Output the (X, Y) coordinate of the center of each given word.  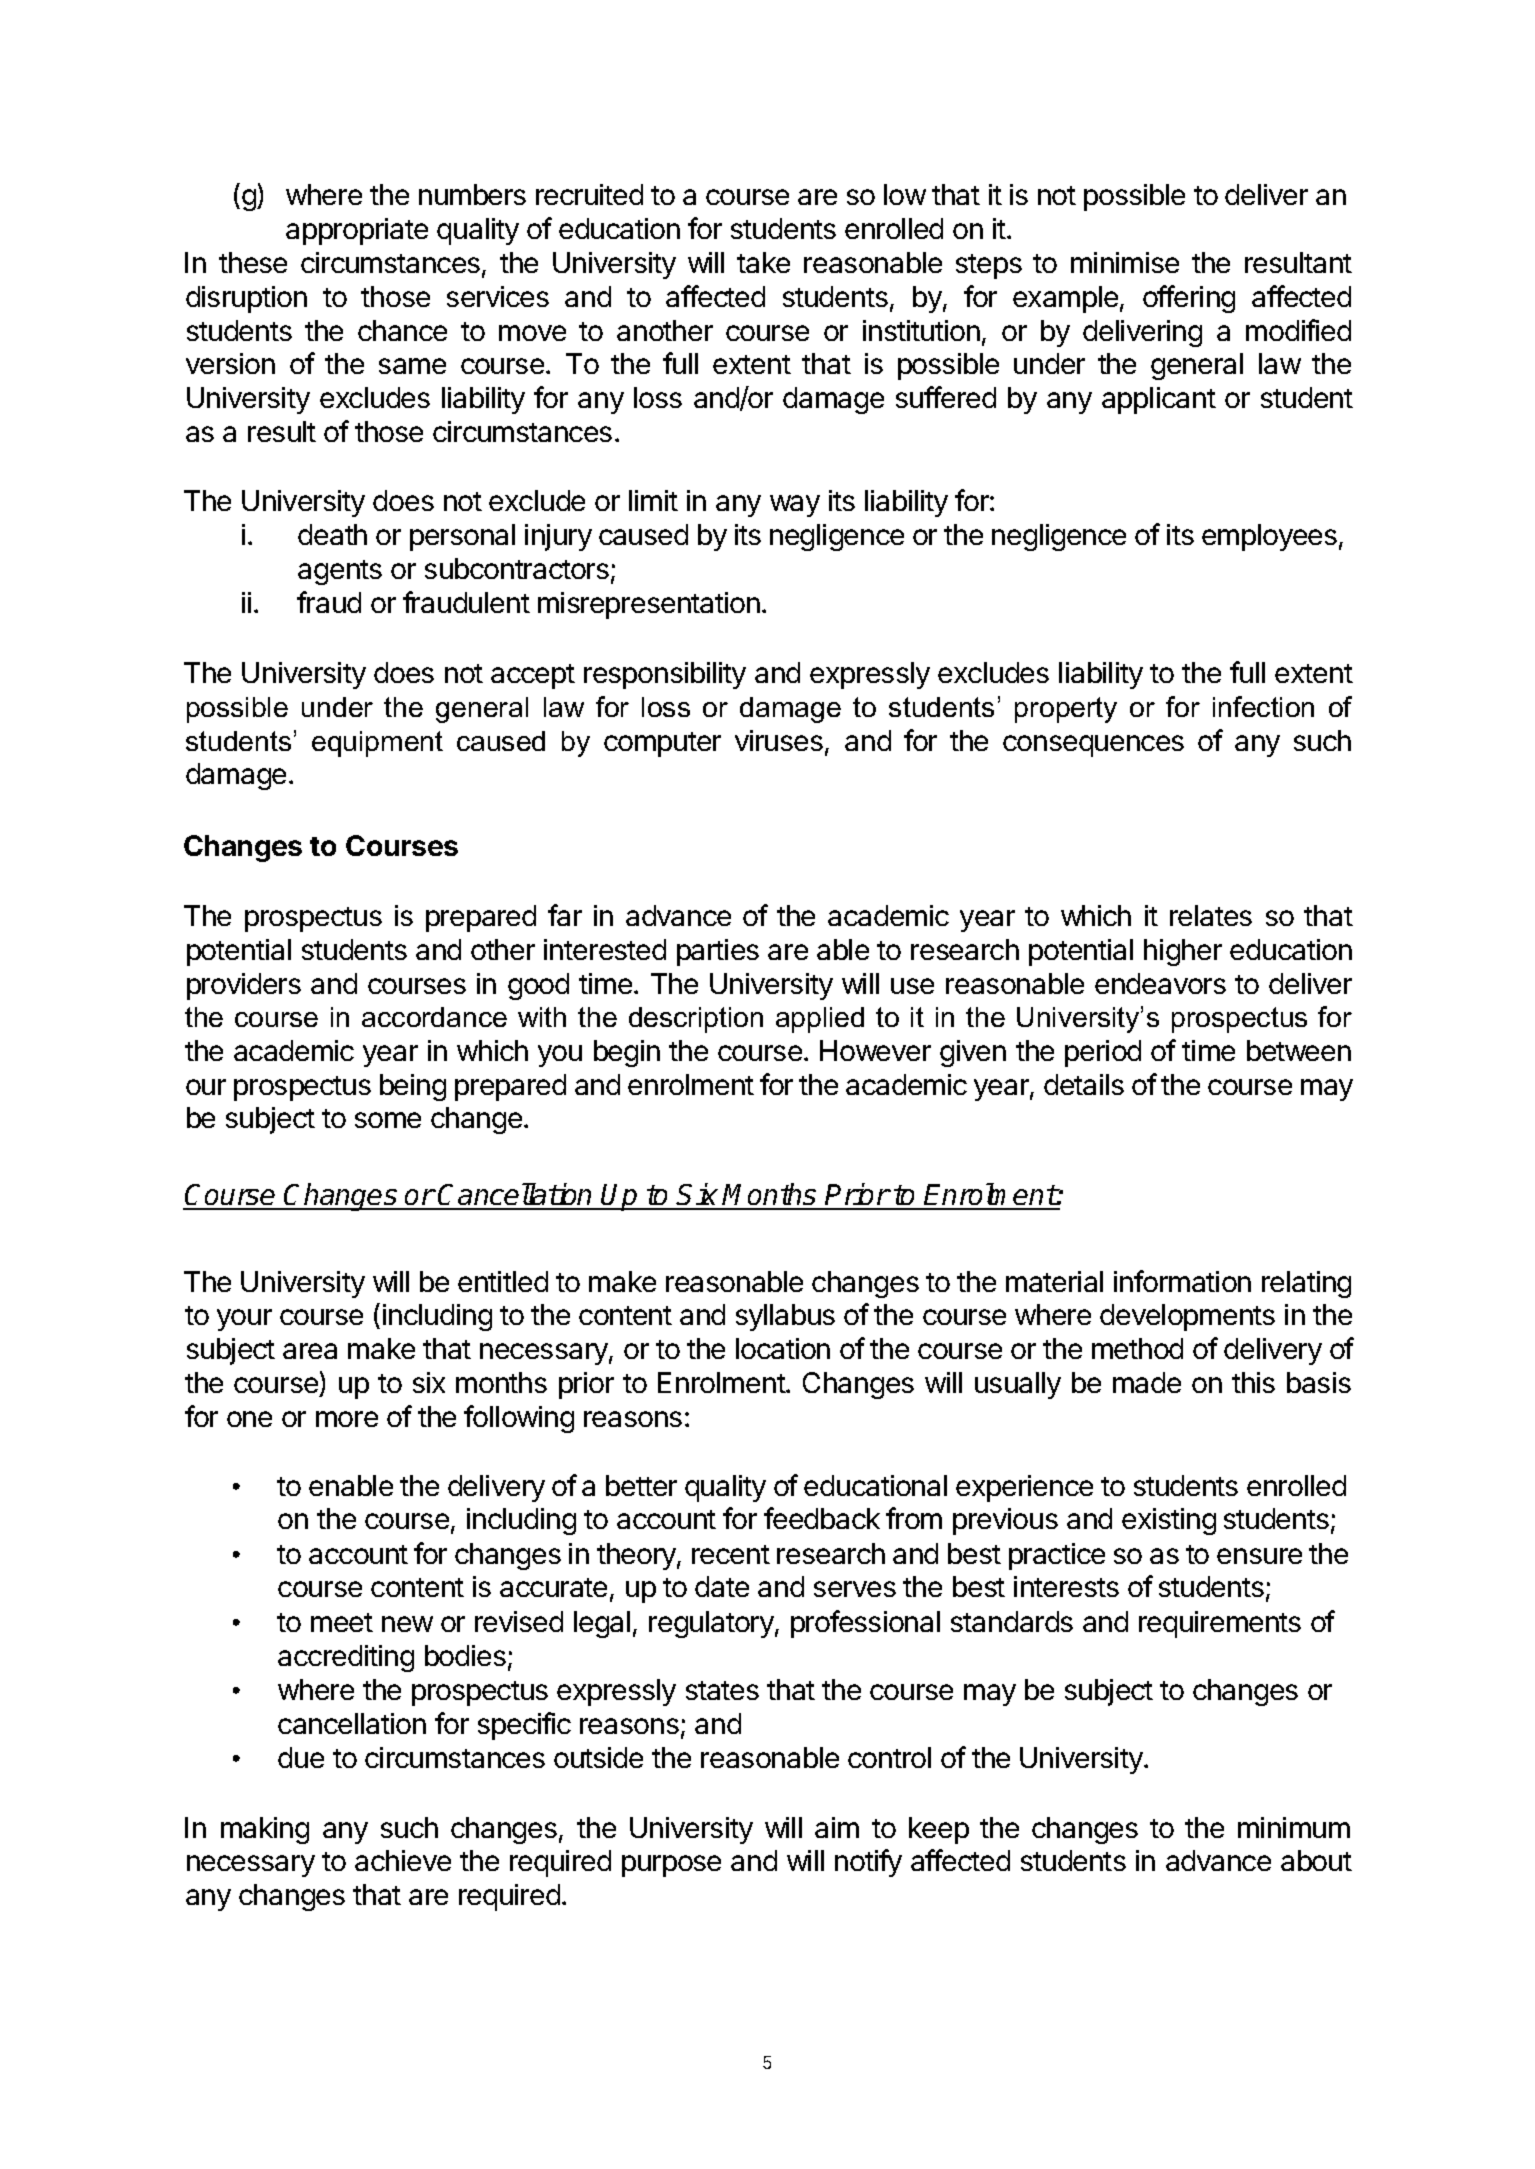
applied (820, 1020)
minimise (1125, 262)
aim (837, 1827)
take (763, 262)
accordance (434, 1017)
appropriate (357, 231)
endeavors (1160, 983)
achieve (403, 1860)
